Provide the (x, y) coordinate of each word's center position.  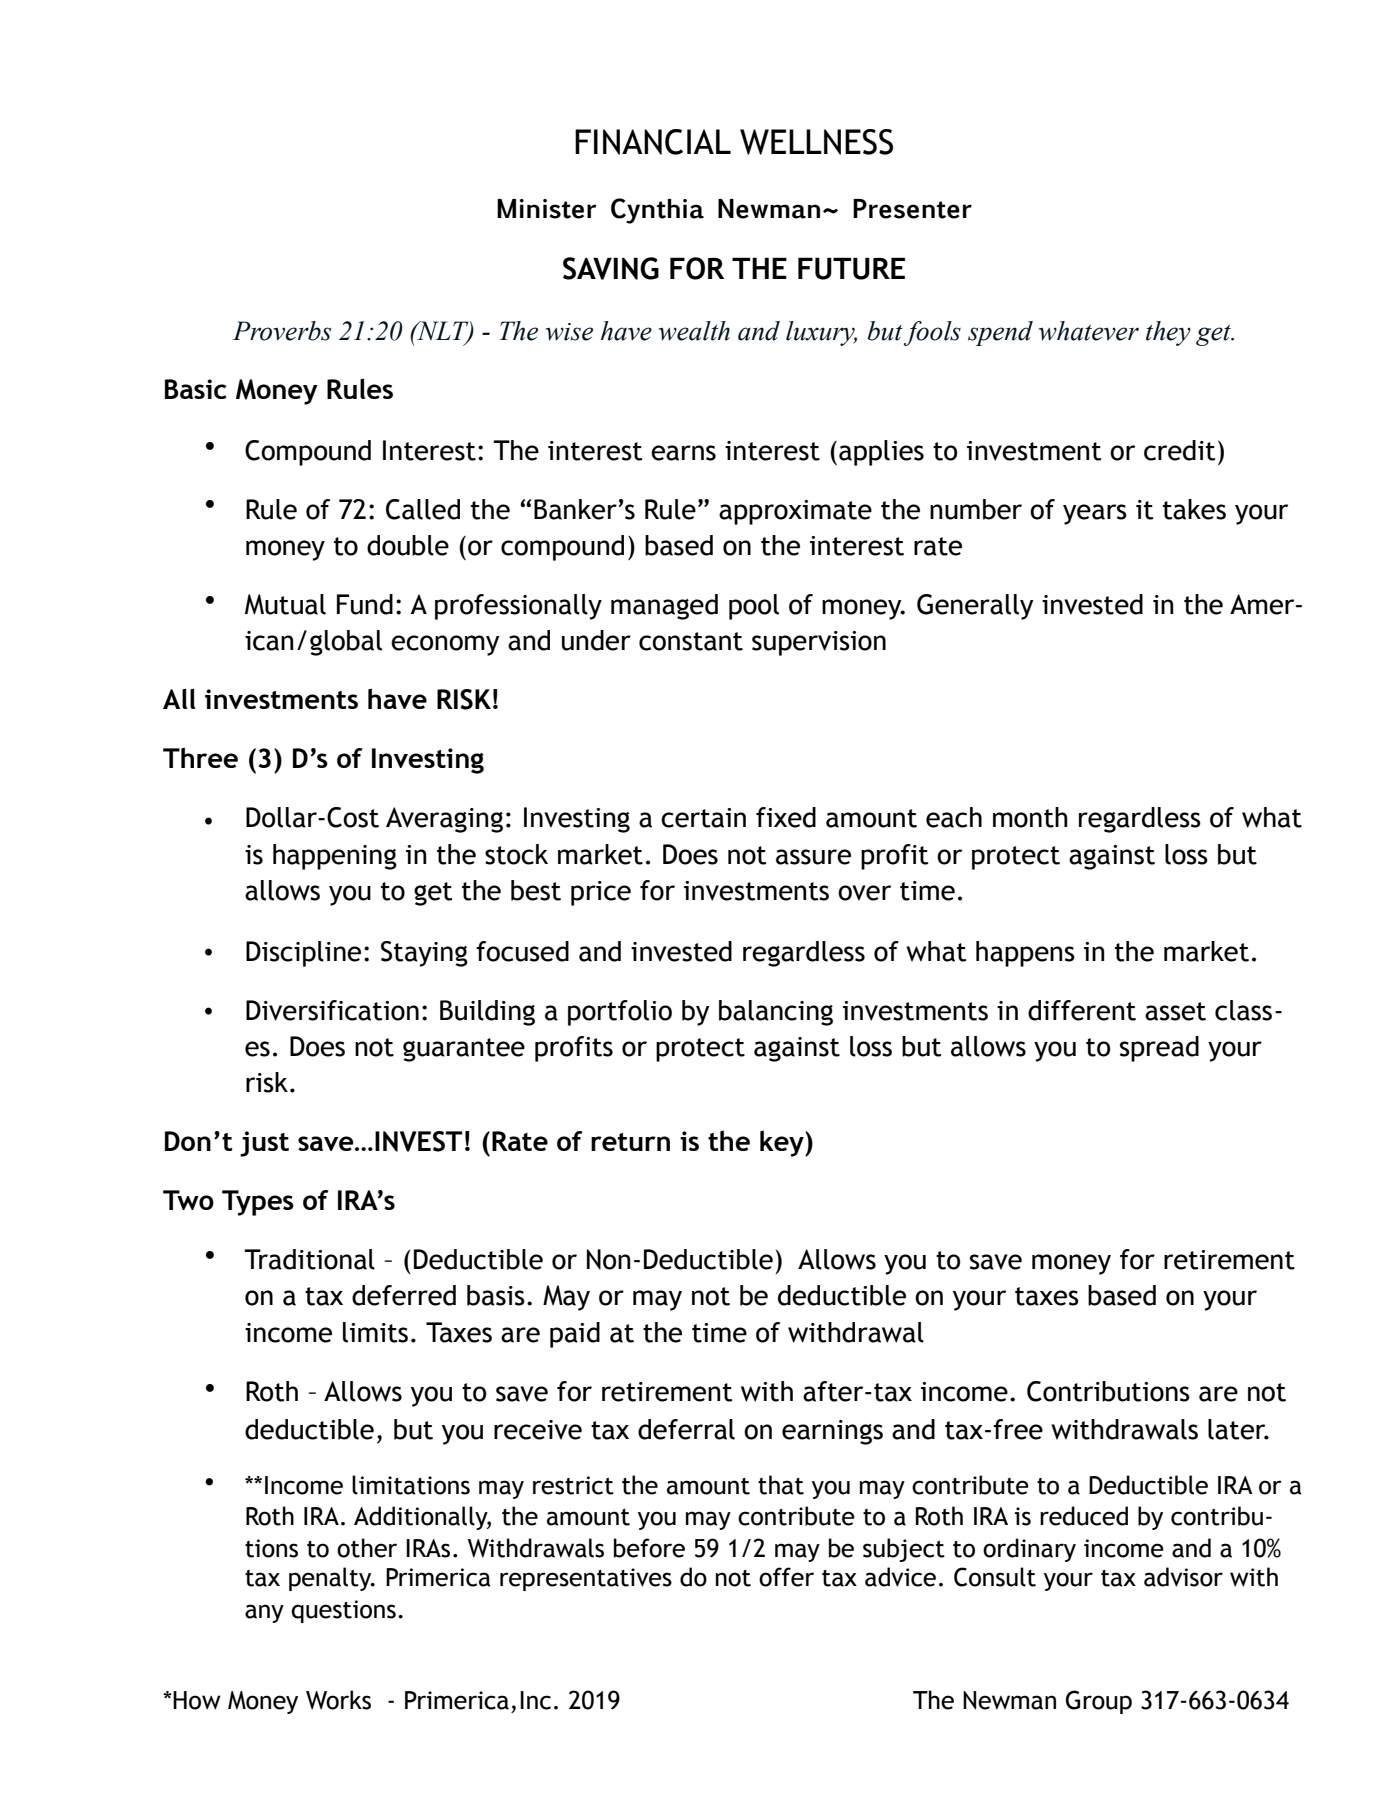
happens (1025, 954)
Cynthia (657, 211)
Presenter (912, 209)
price (601, 893)
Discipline (303, 954)
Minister (546, 209)
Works (338, 1700)
